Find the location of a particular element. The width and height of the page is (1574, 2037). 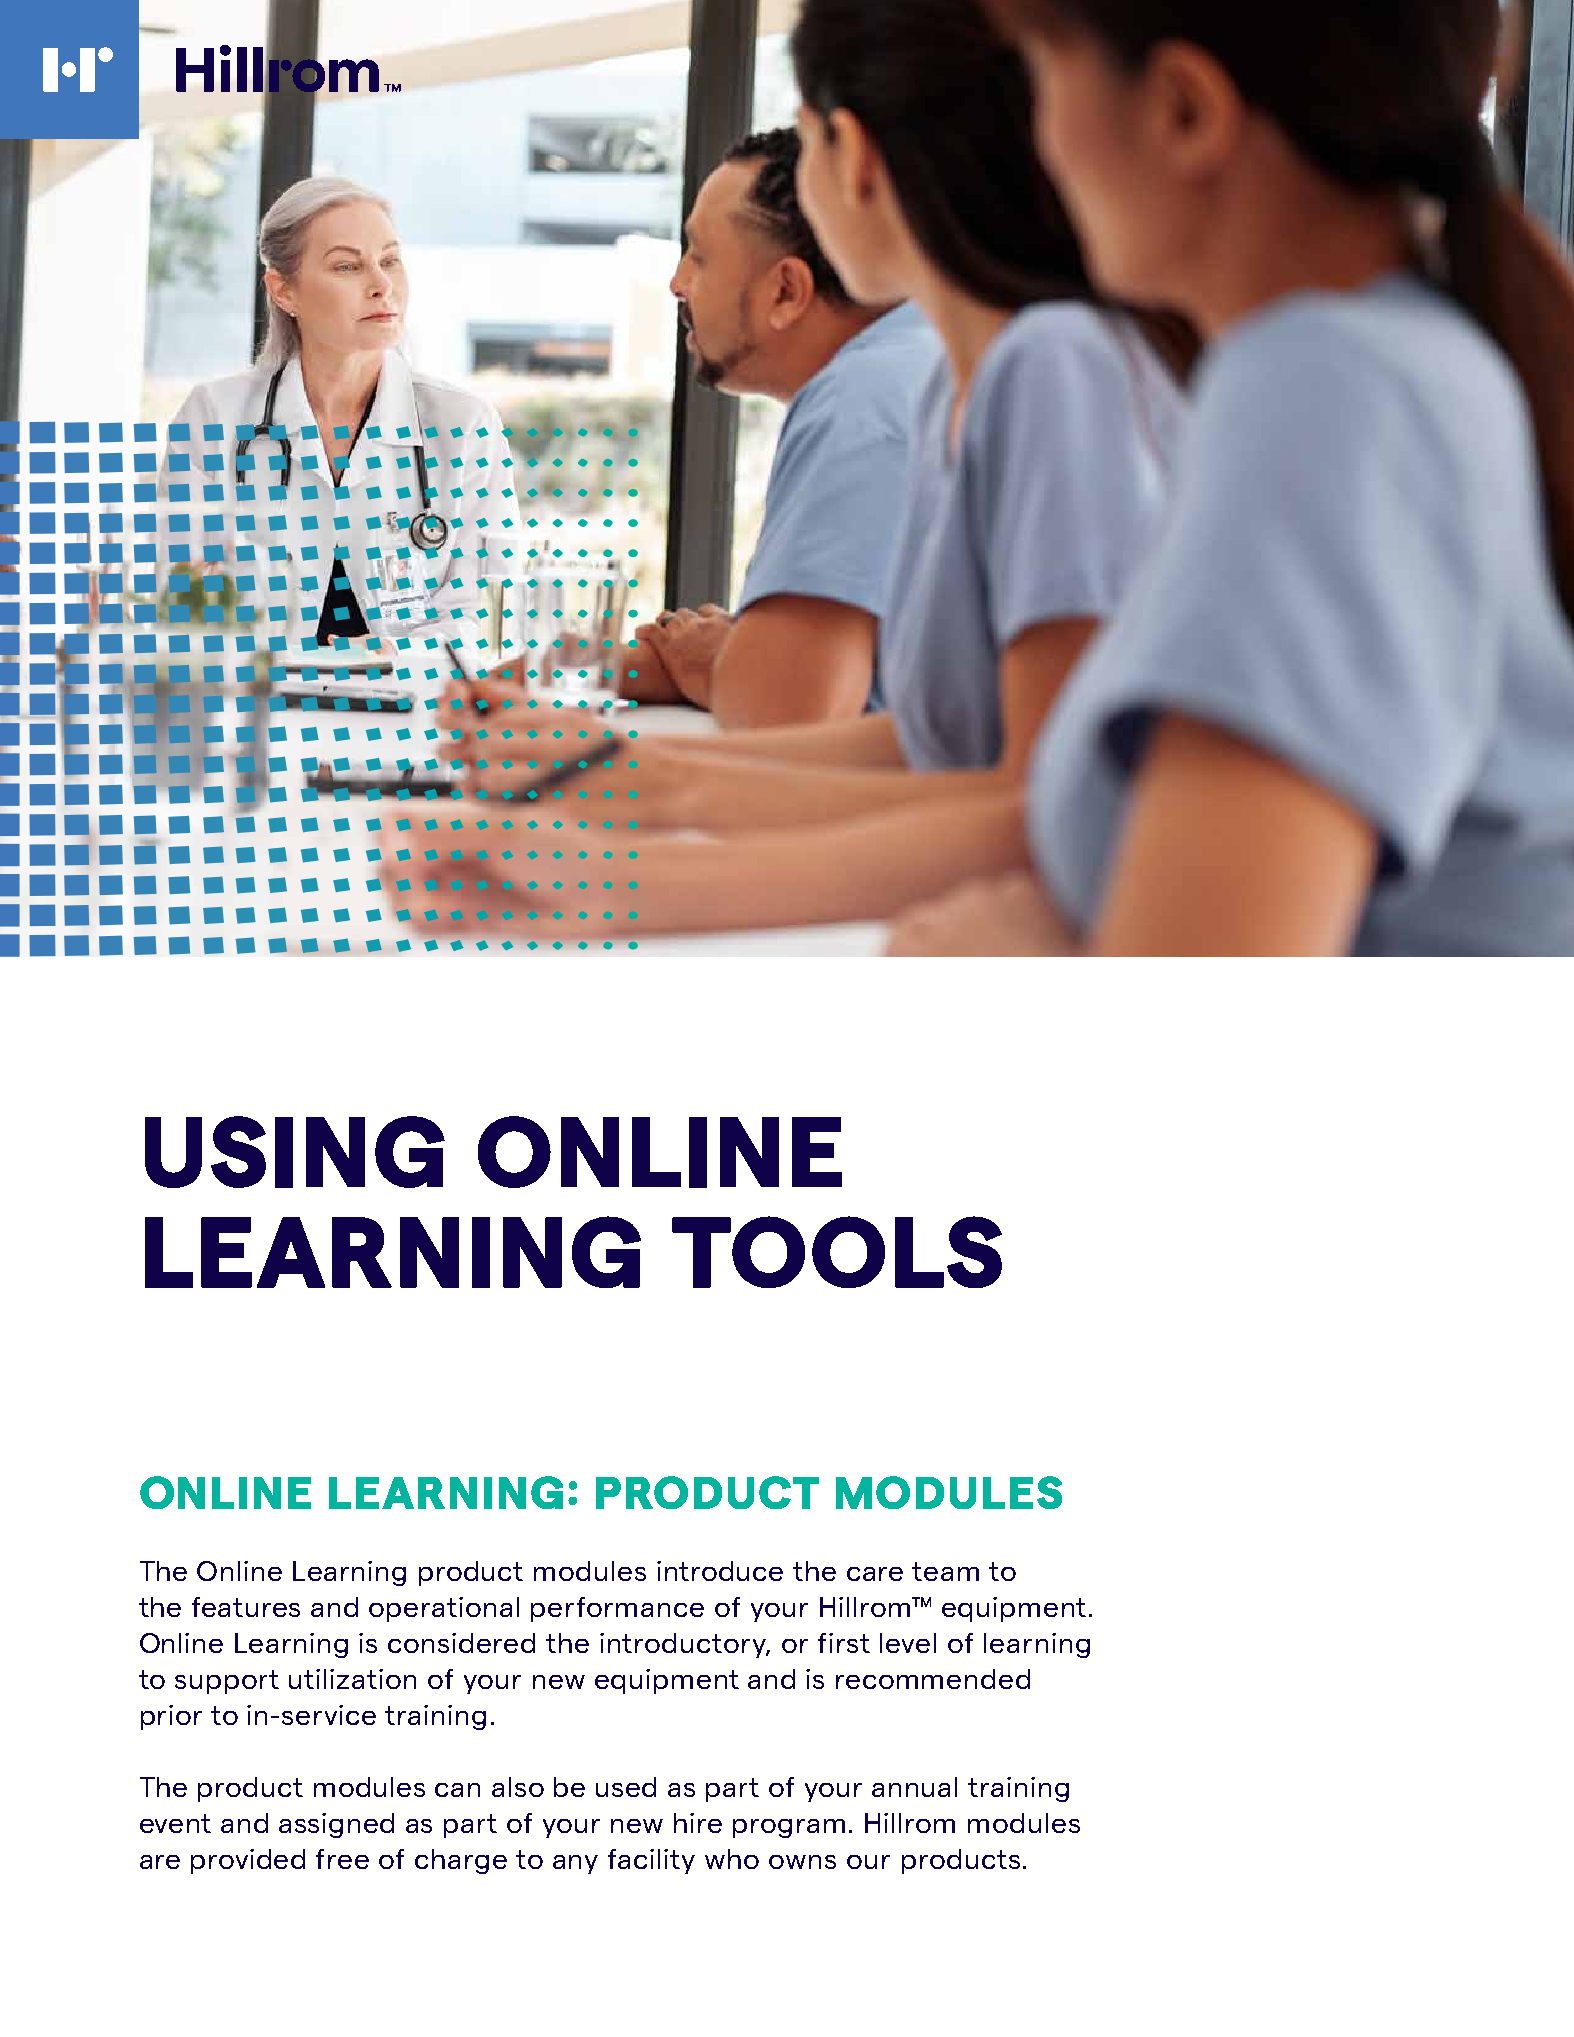

features is located at coordinates (246, 1607).
